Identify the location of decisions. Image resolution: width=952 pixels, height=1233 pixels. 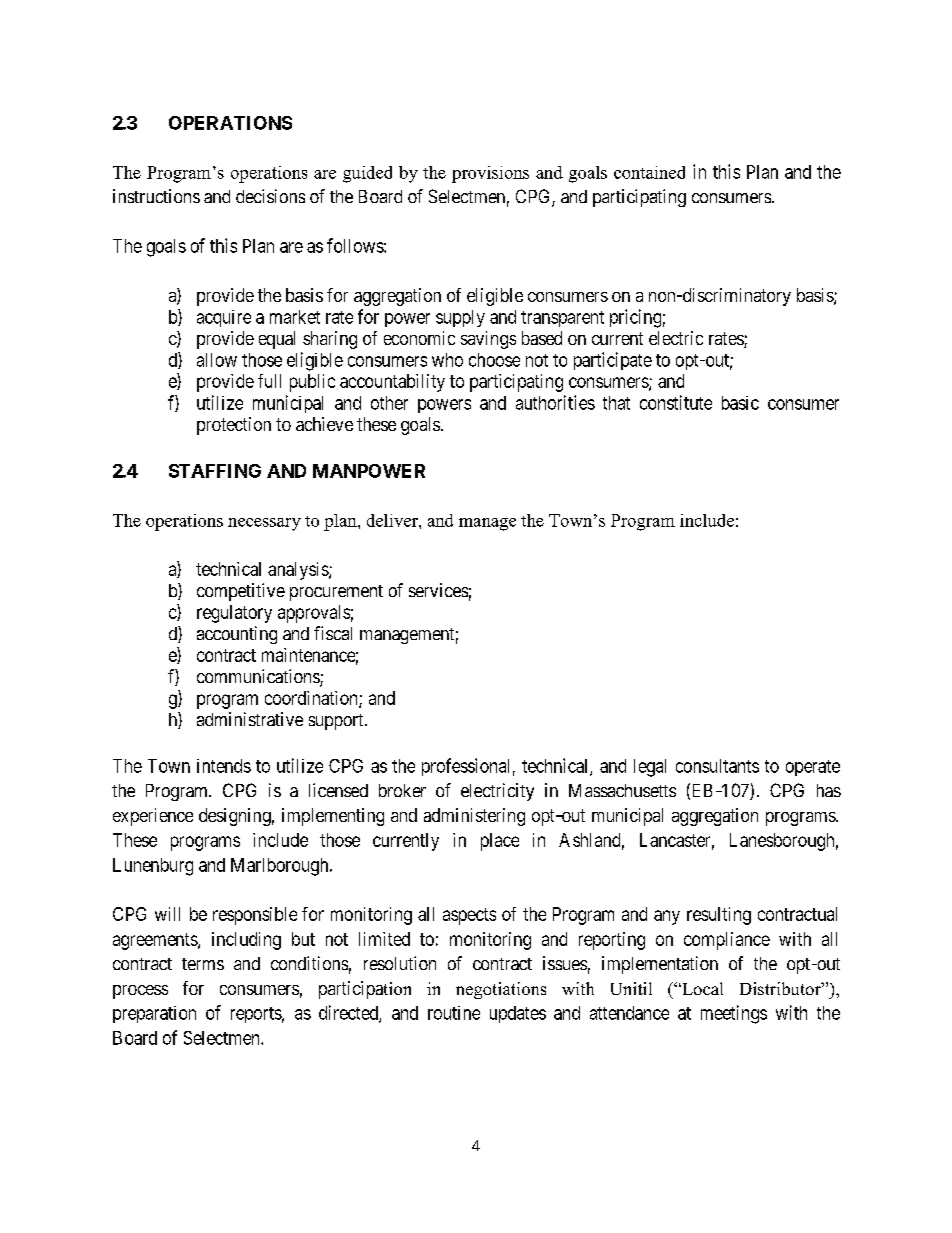
(270, 196).
